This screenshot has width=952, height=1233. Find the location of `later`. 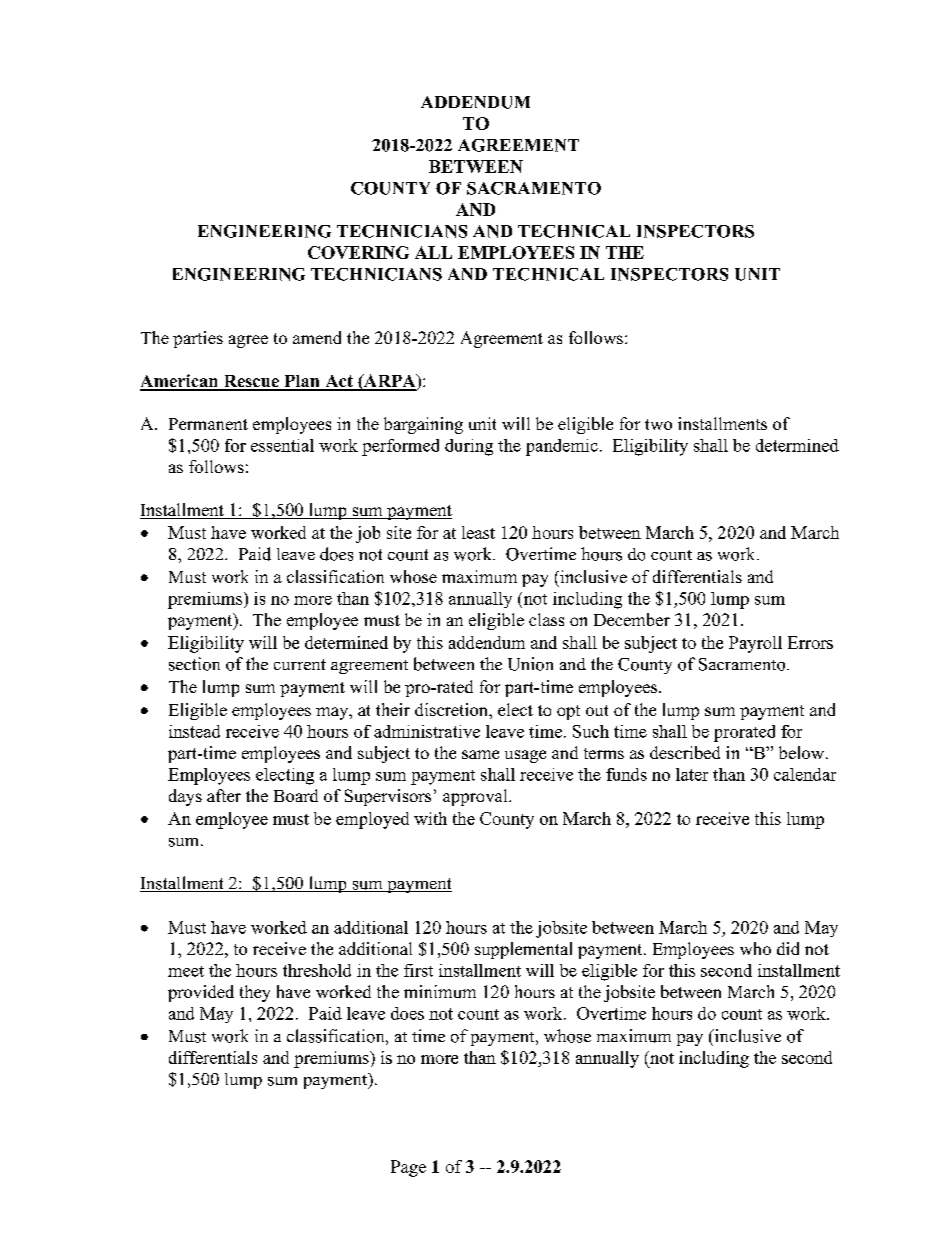

later is located at coordinates (692, 774).
